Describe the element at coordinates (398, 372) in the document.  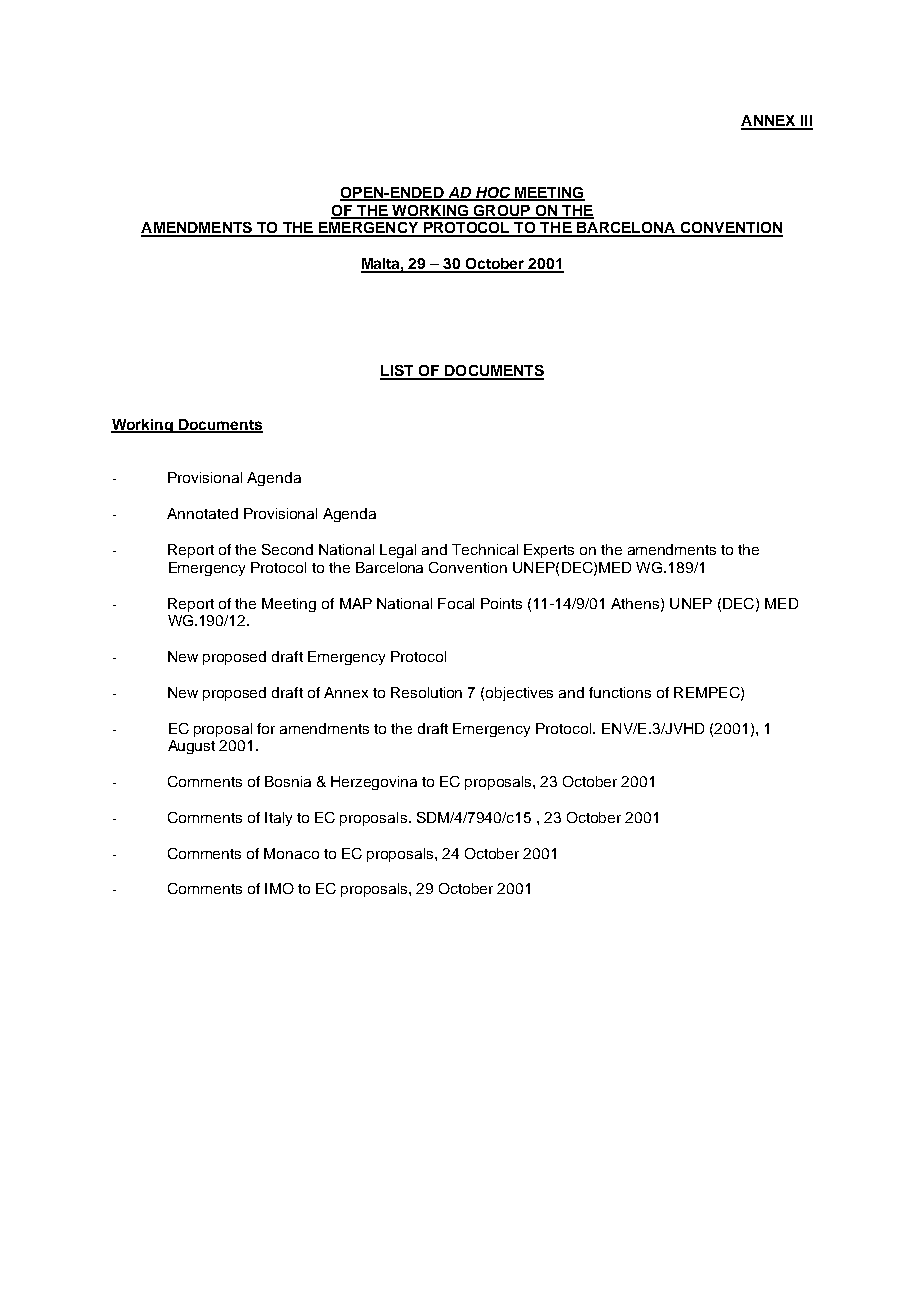
I see `LIST` at that location.
